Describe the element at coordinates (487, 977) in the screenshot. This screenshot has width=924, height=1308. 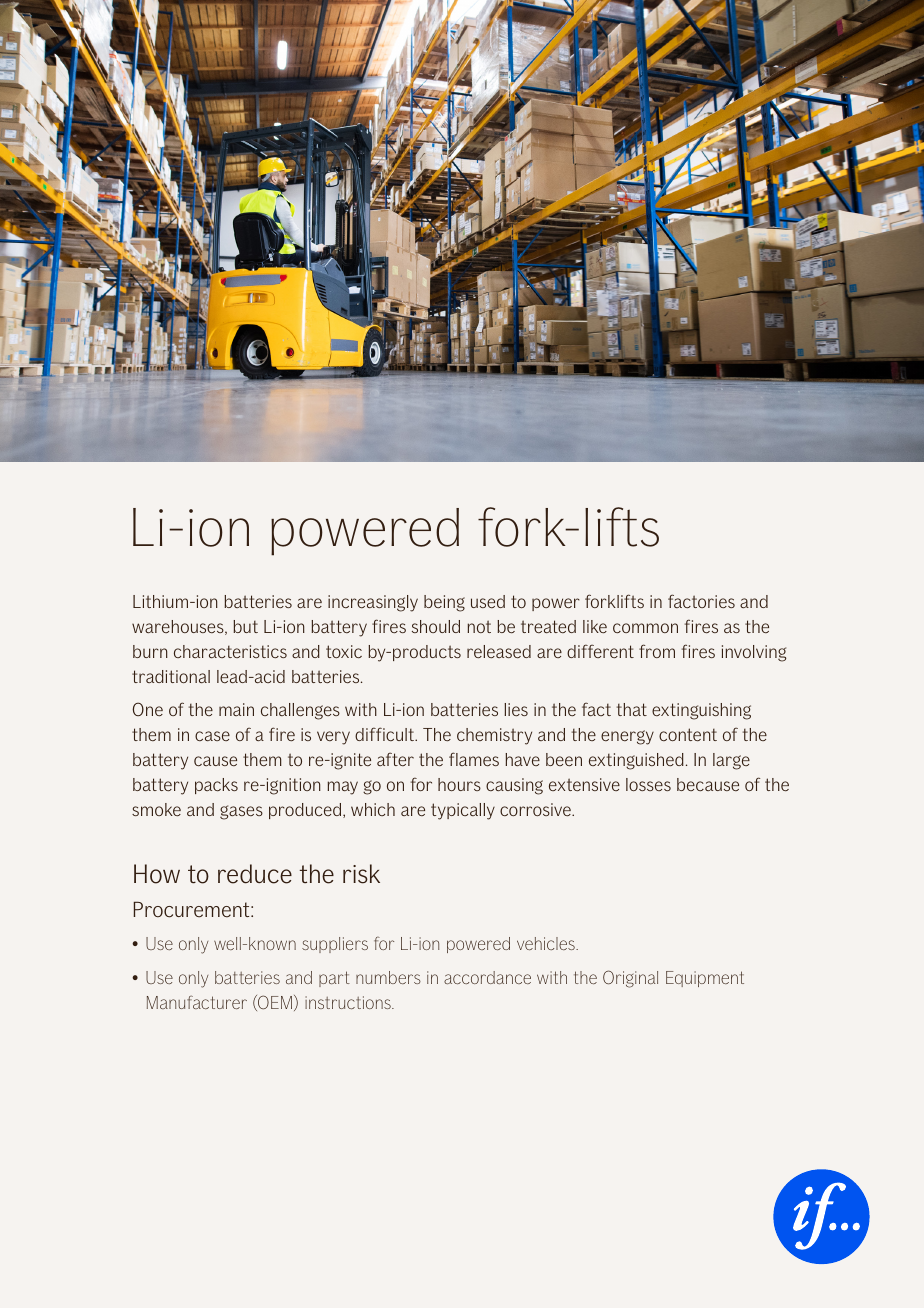
I see `accordance` at that location.
